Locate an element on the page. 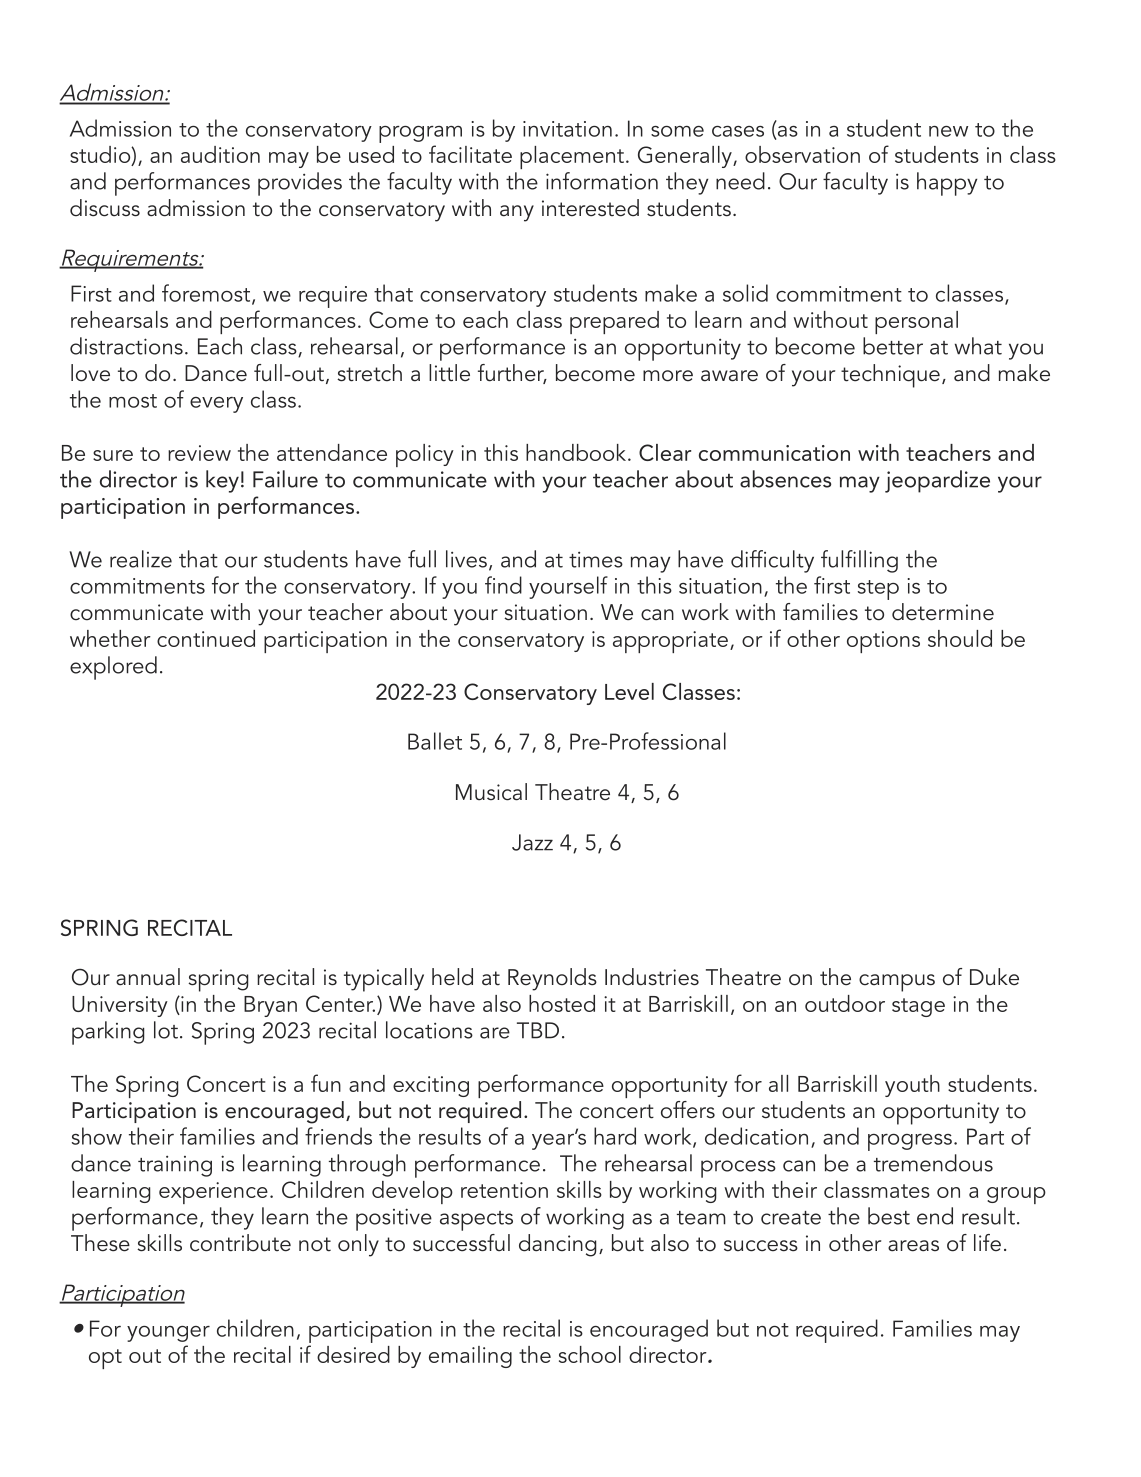  Reynolds is located at coordinates (552, 979).
